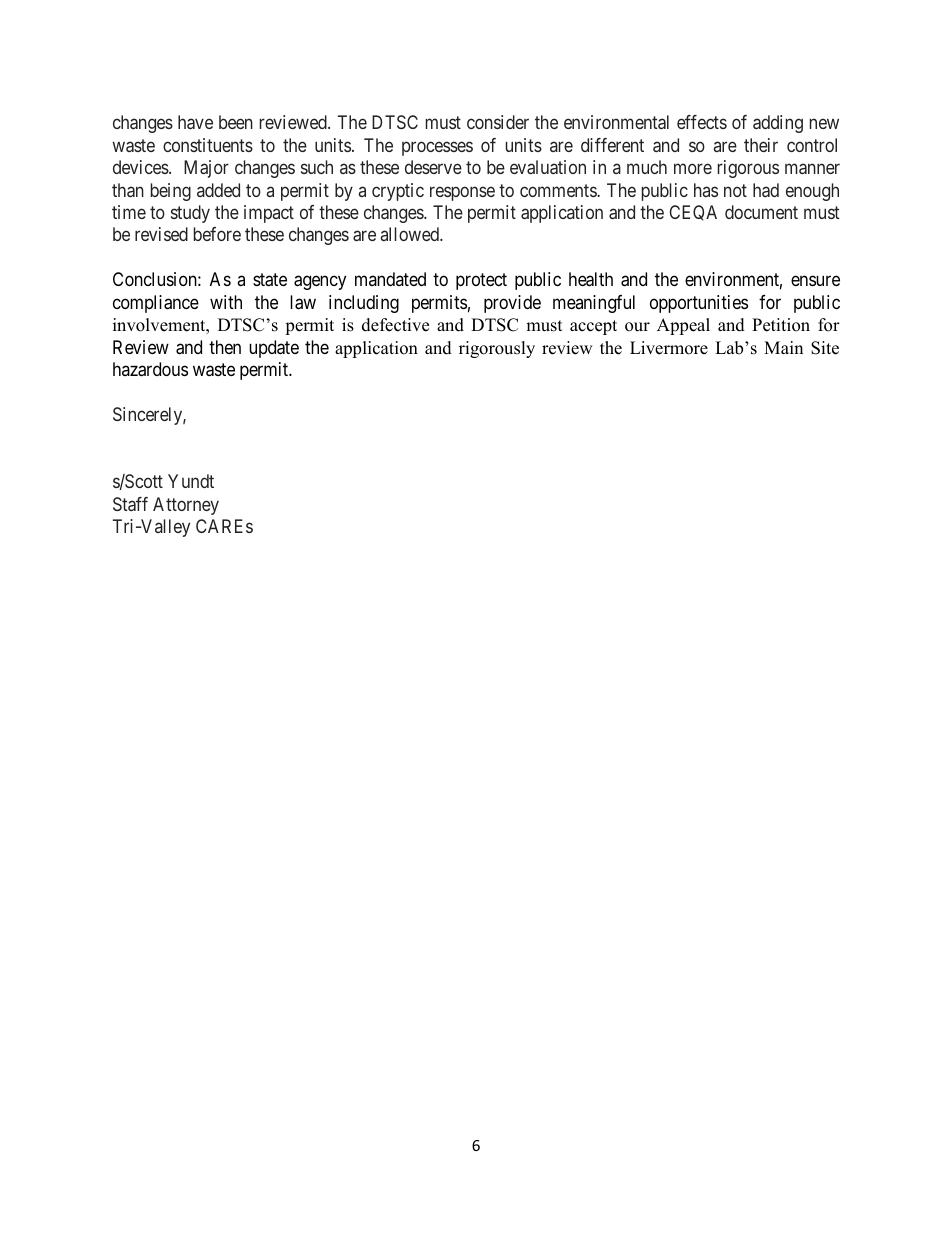 This screenshot has width=952, height=1233. Describe the element at coordinates (512, 304) in the screenshot. I see `provide` at that location.
